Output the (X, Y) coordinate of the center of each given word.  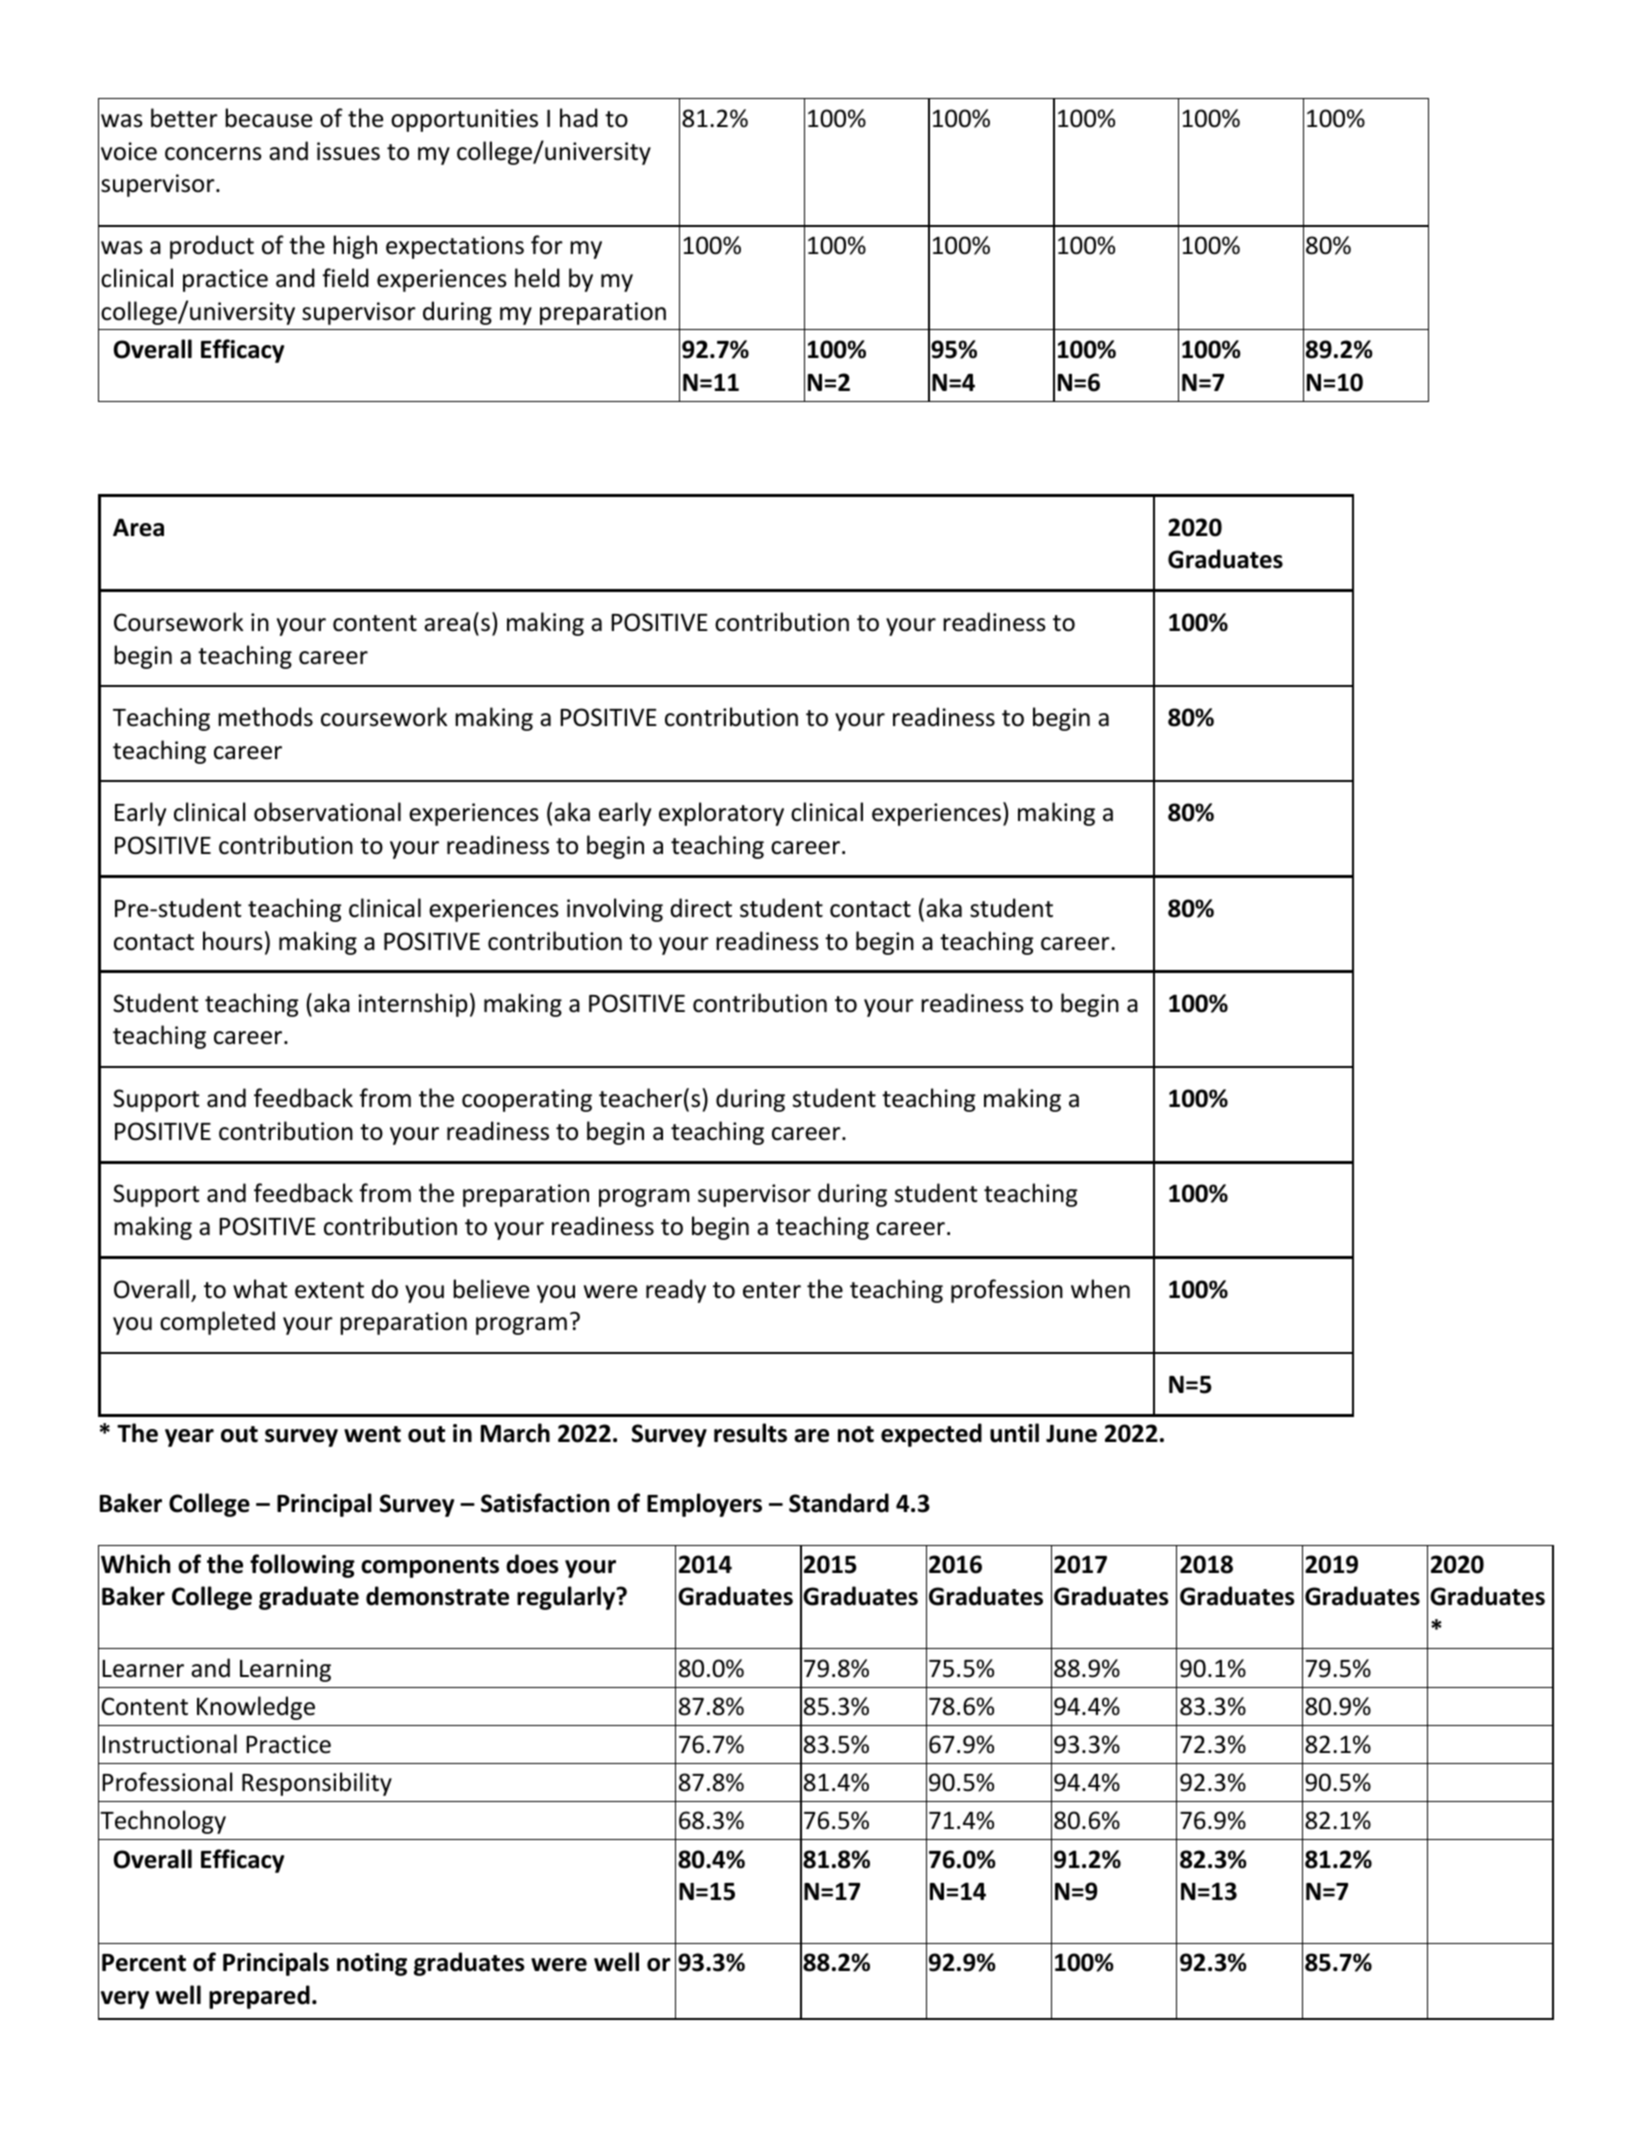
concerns (213, 154)
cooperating (527, 1100)
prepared (259, 1997)
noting (372, 1964)
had (579, 118)
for (547, 245)
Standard (839, 1503)
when (1100, 1289)
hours (233, 941)
